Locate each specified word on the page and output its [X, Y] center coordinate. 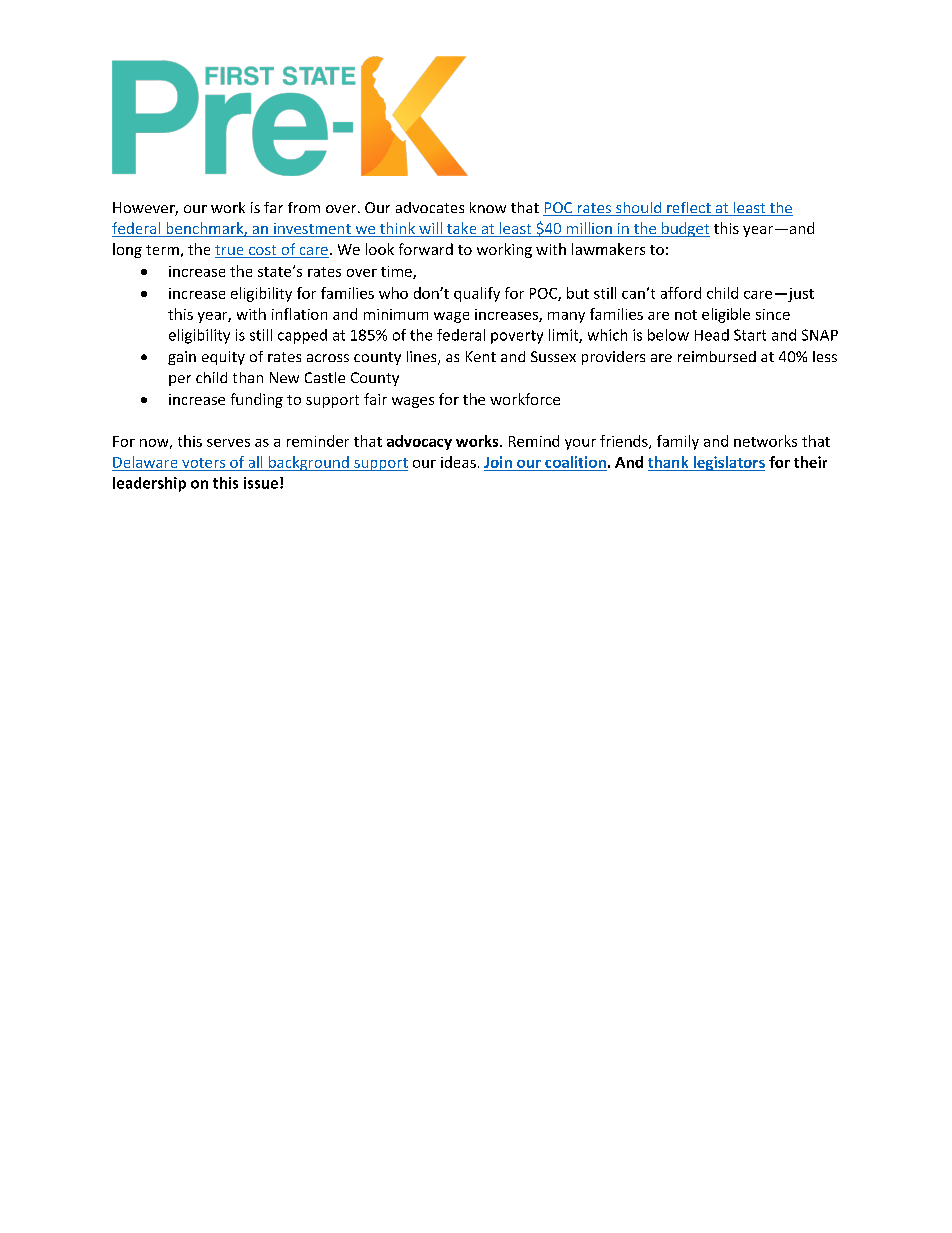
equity [223, 358]
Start [750, 335]
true [230, 251]
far [273, 207]
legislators [728, 463]
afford [681, 293]
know [488, 207]
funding [257, 400]
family [678, 442]
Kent [481, 356]
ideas [458, 462]
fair [375, 399]
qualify [477, 294]
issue [261, 483]
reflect [689, 209]
